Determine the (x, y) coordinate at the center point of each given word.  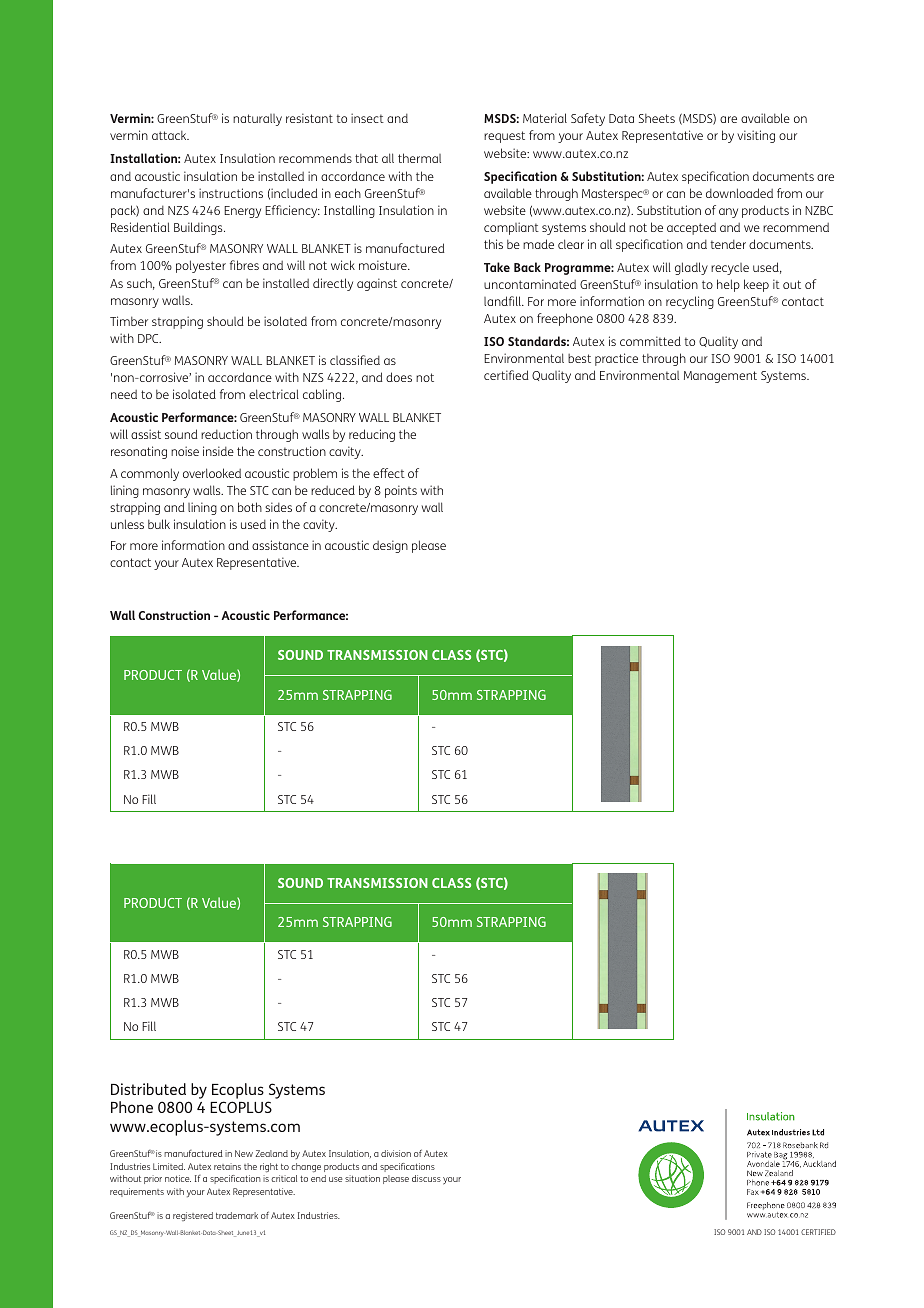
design (390, 546)
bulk (159, 524)
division (396, 1153)
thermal (419, 158)
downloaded (739, 193)
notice (178, 1178)
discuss (426, 1178)
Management (720, 377)
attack (170, 135)
